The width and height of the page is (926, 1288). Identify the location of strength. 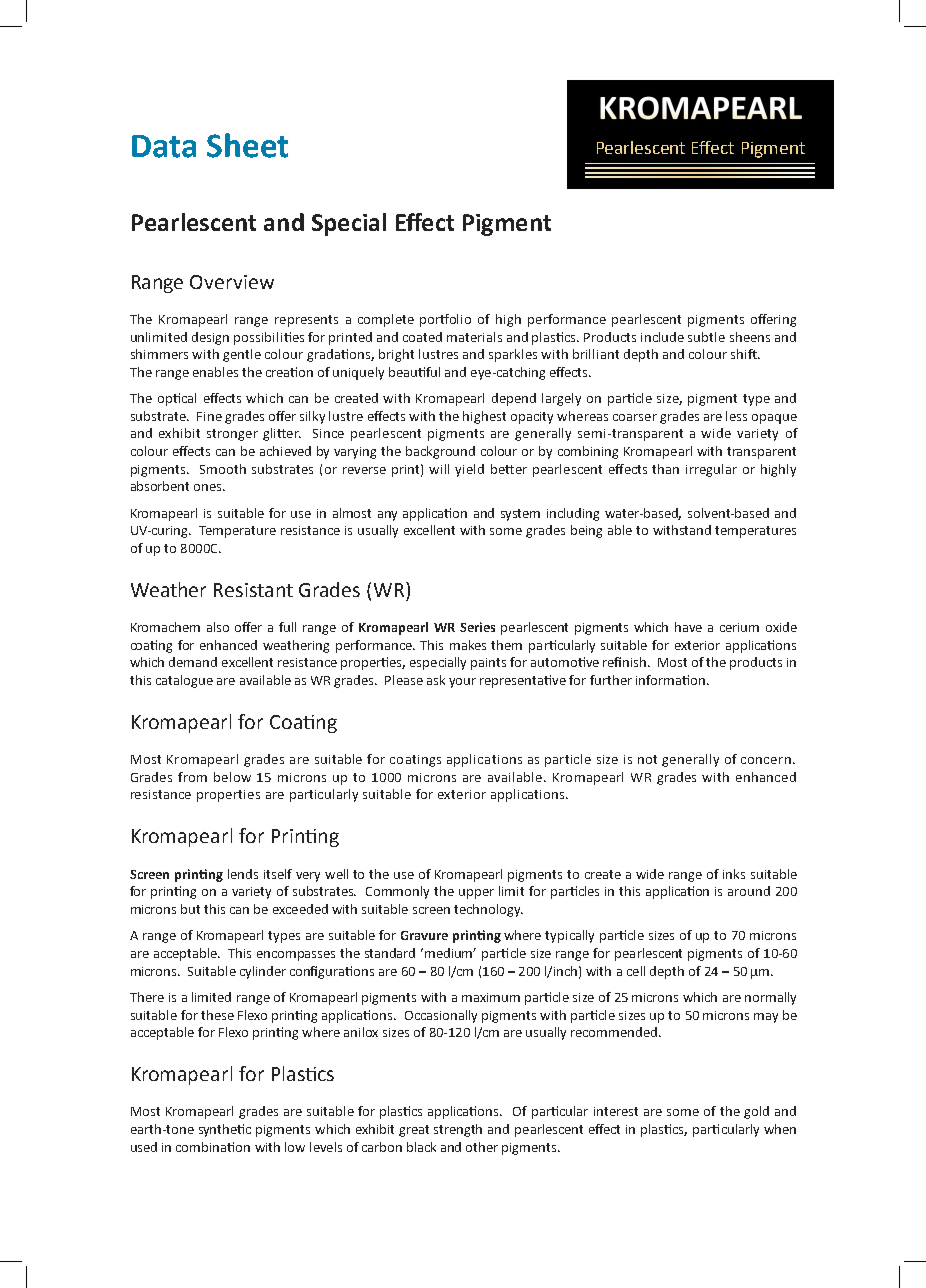
(458, 1130).
